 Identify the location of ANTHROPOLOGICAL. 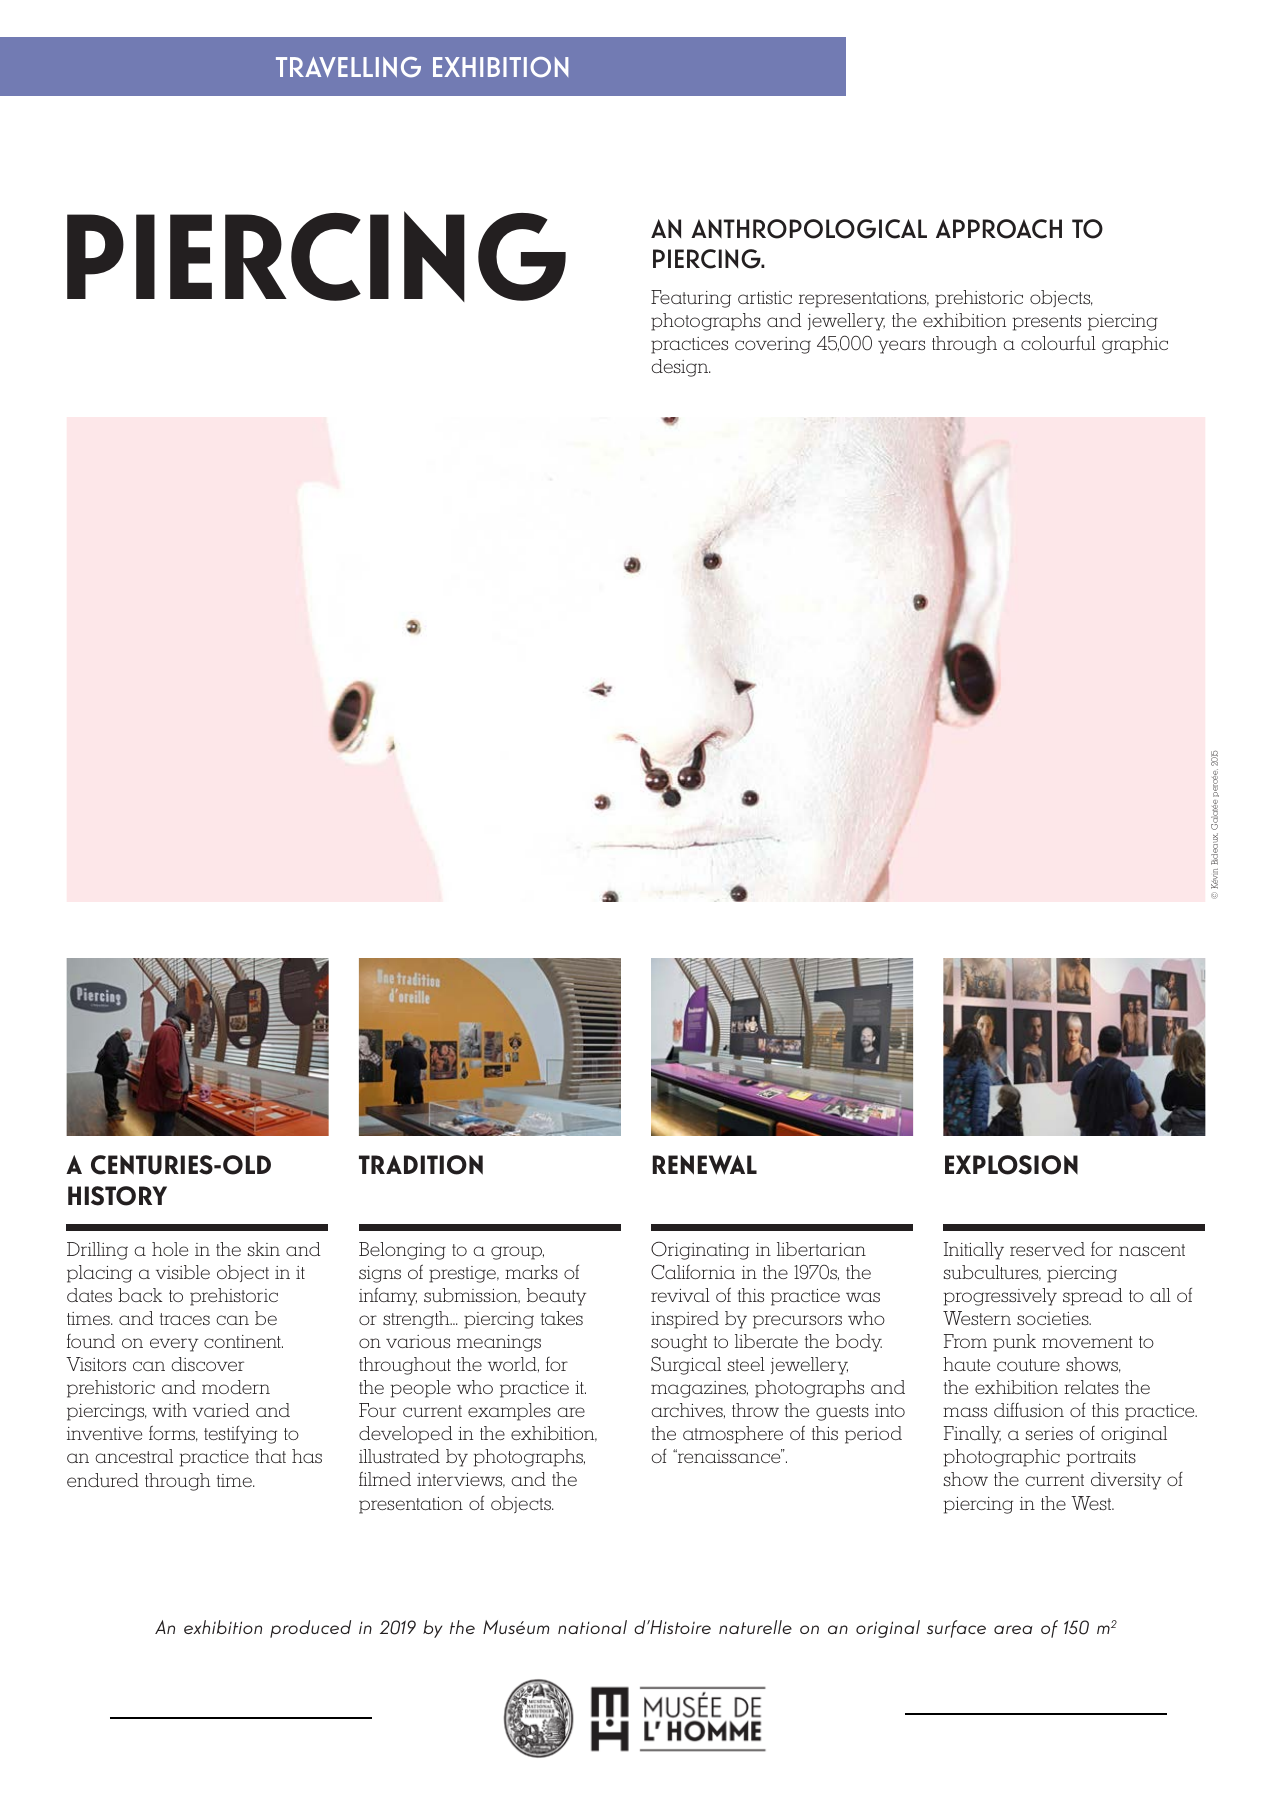
(809, 229).
